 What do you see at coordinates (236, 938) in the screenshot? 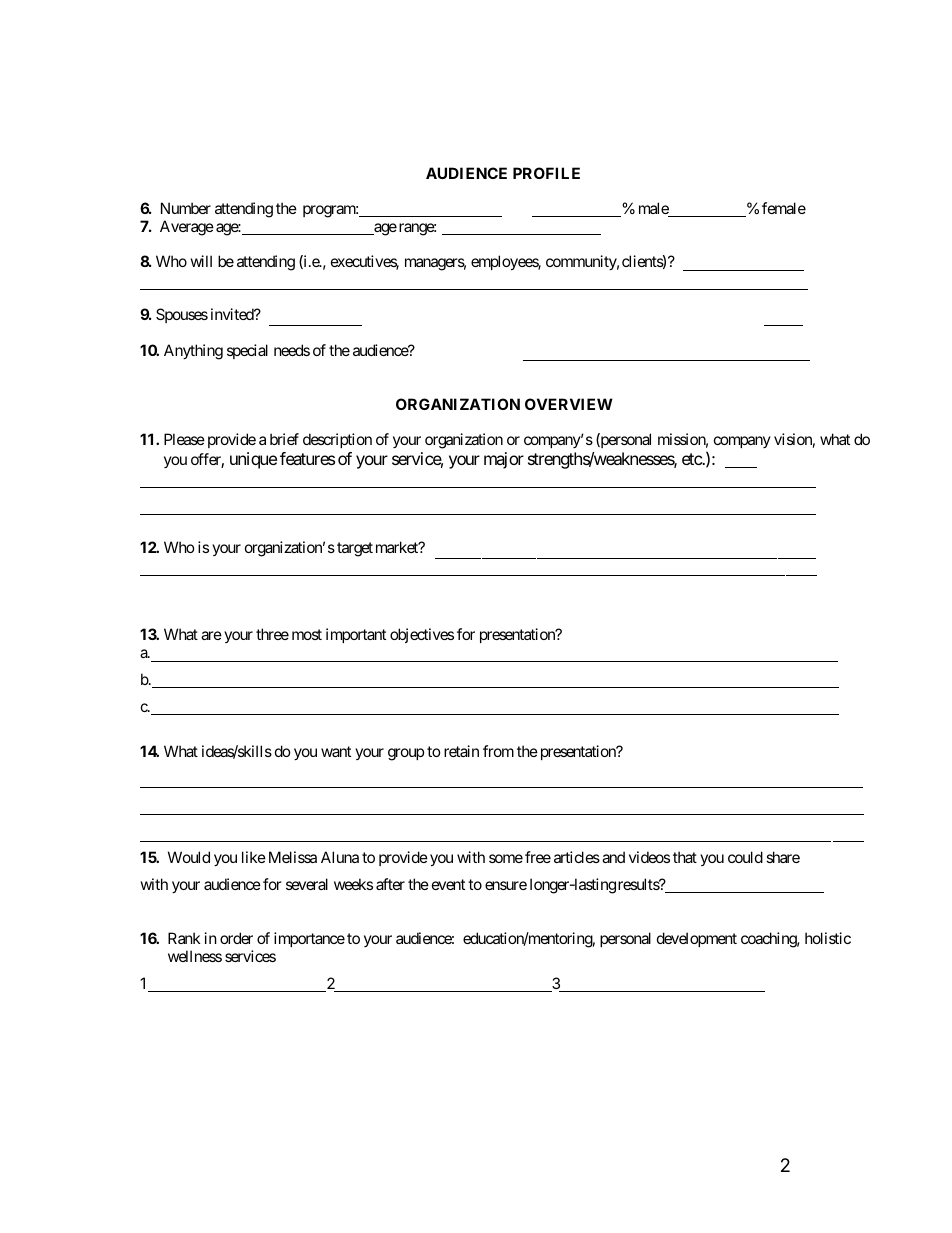
I see `order` at bounding box center [236, 938].
